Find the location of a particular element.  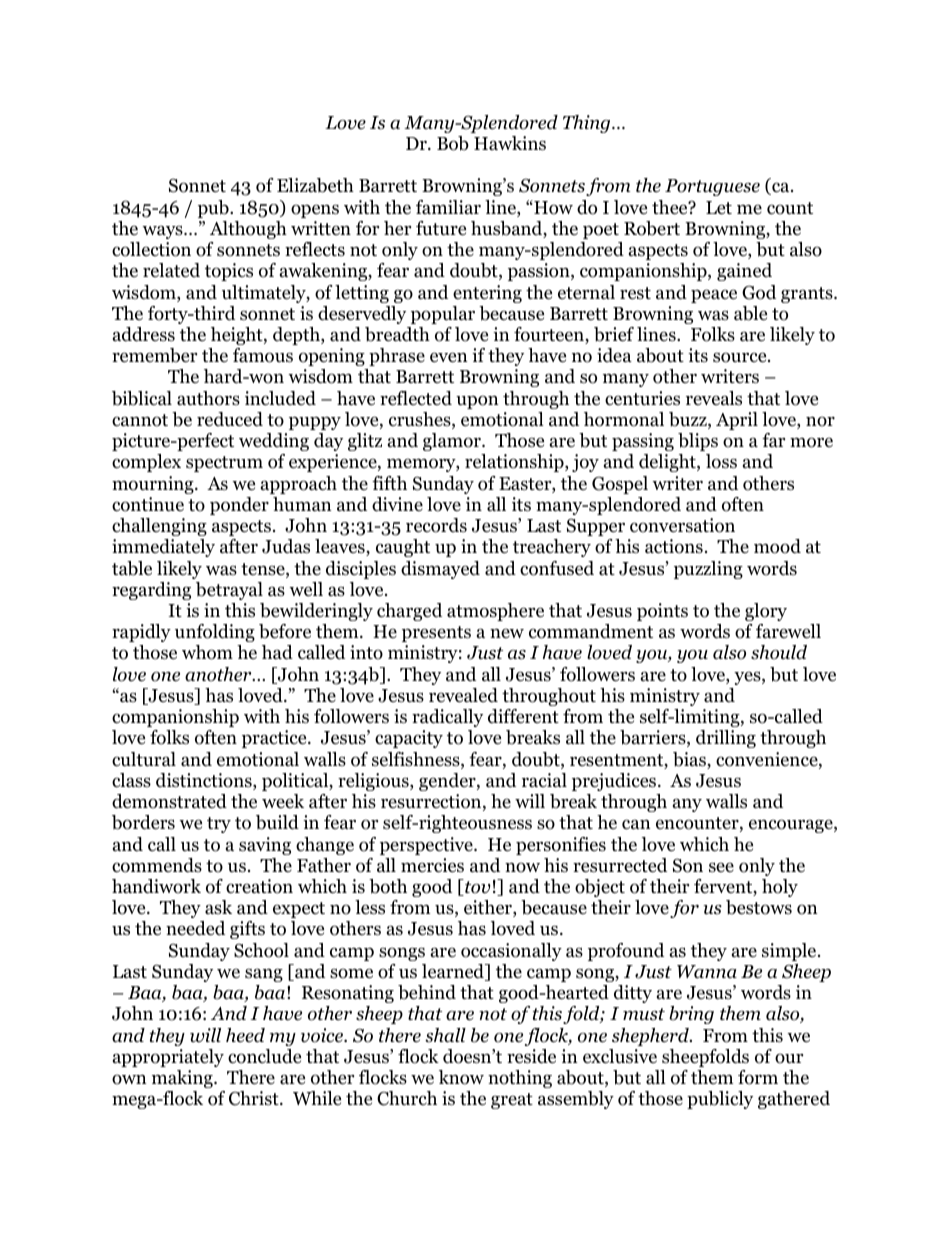

know is located at coordinates (461, 1077).
